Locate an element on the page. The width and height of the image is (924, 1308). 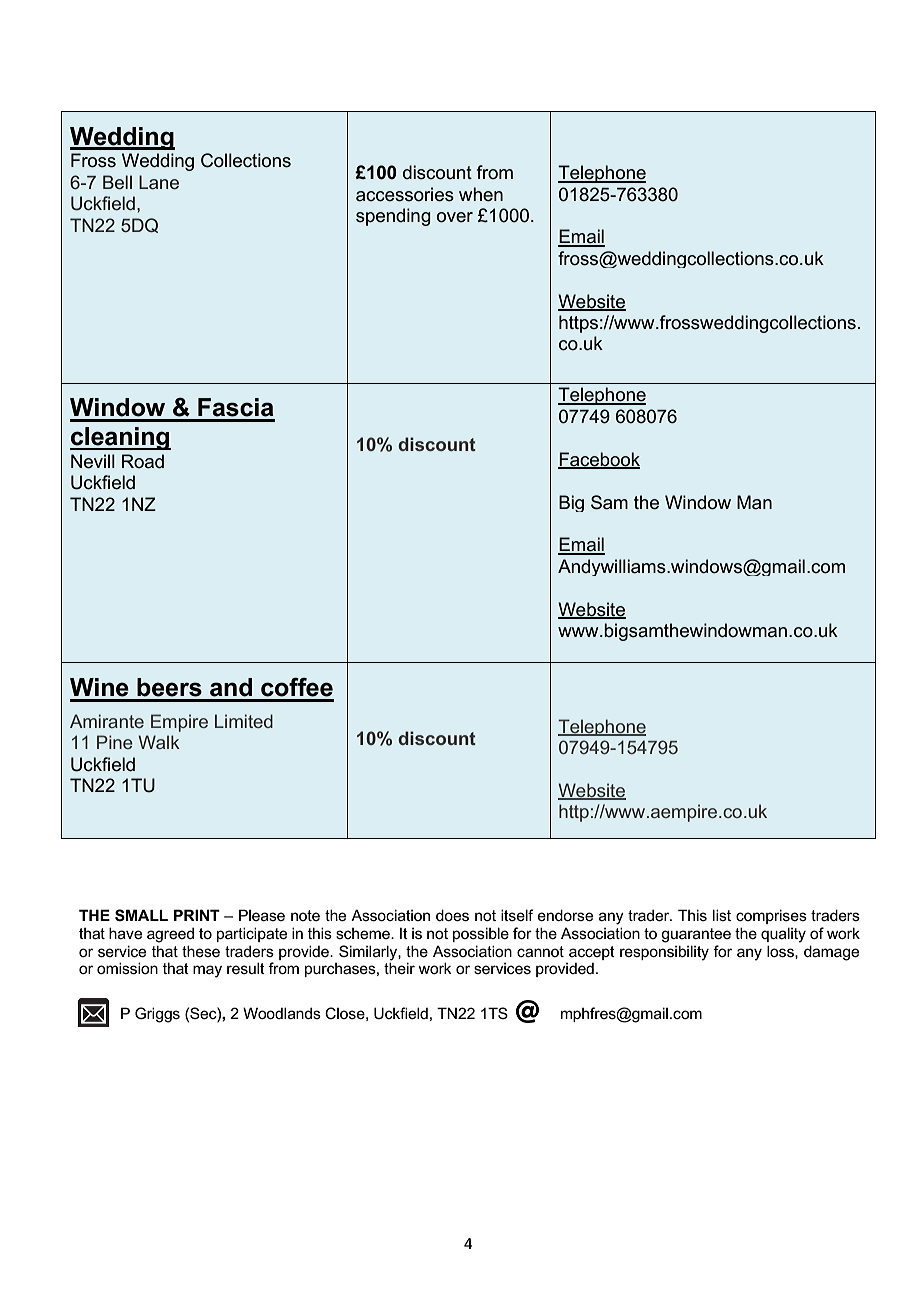
may is located at coordinates (207, 971).
